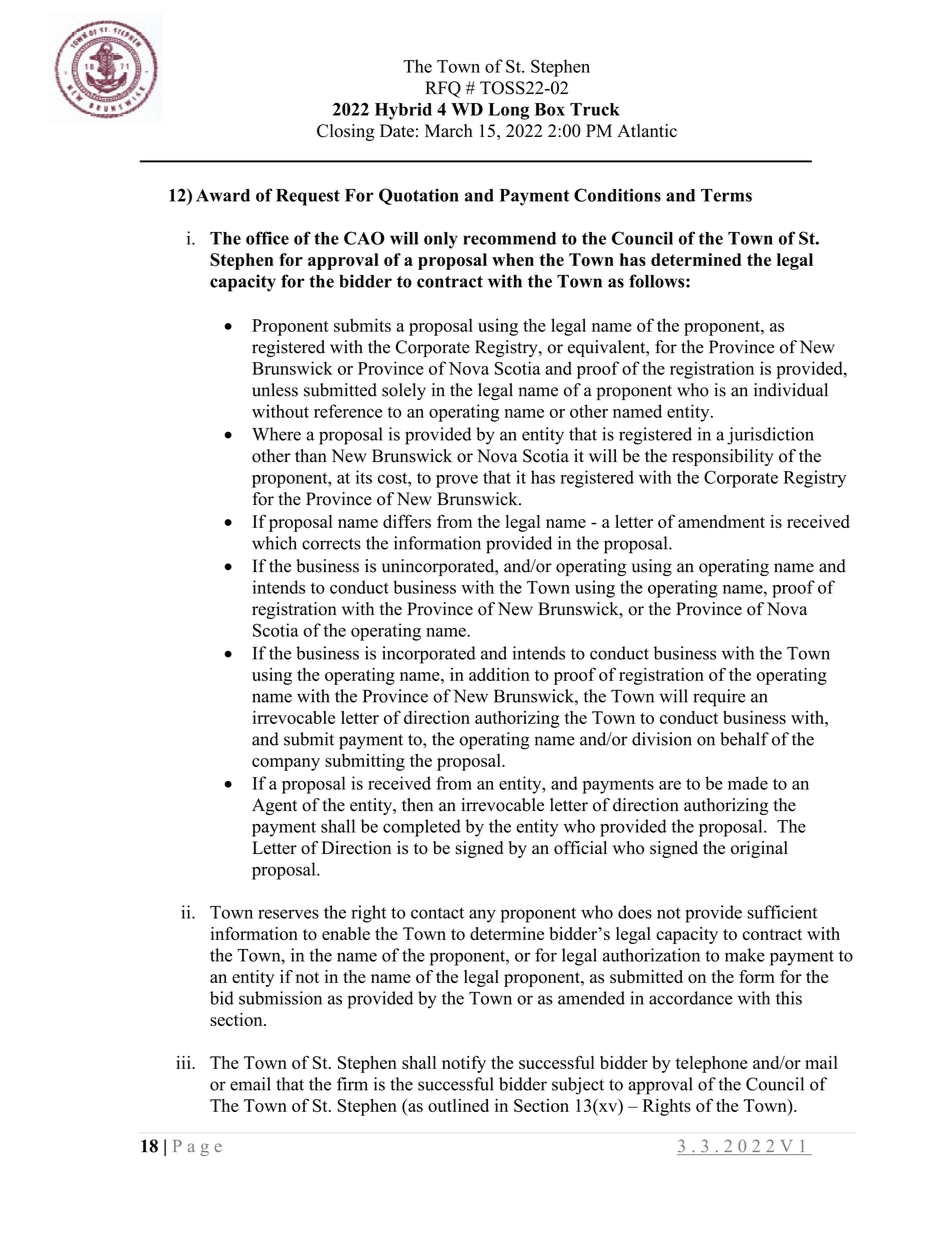 The image size is (952, 1233). What do you see at coordinates (759, 849) in the page?
I see `original` at bounding box center [759, 849].
